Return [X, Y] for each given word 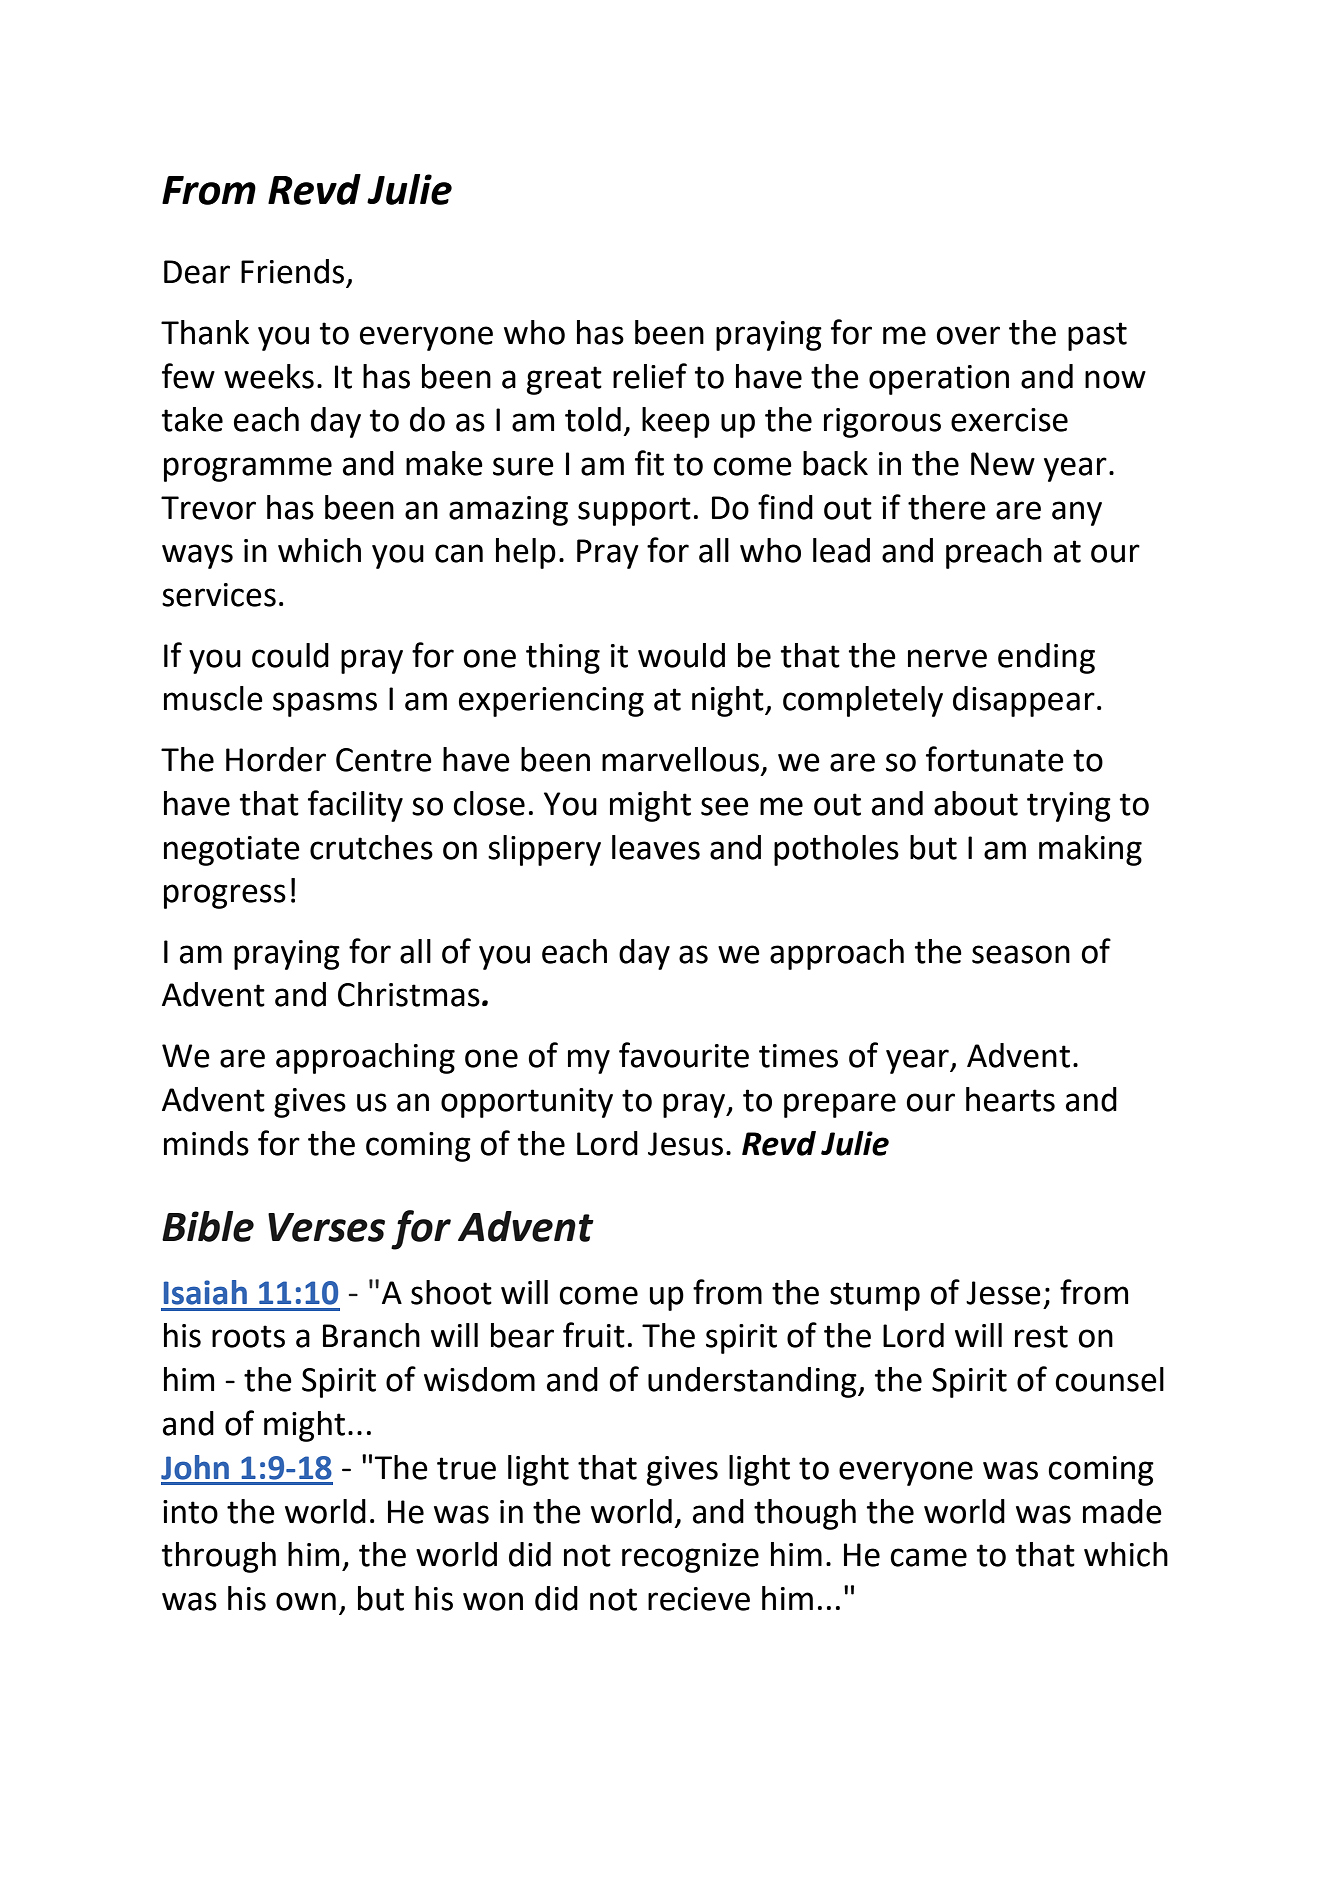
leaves [656, 847]
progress [225, 896]
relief [650, 376]
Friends [292, 271]
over [968, 335]
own [306, 1601]
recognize [690, 1558]
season [1021, 954]
